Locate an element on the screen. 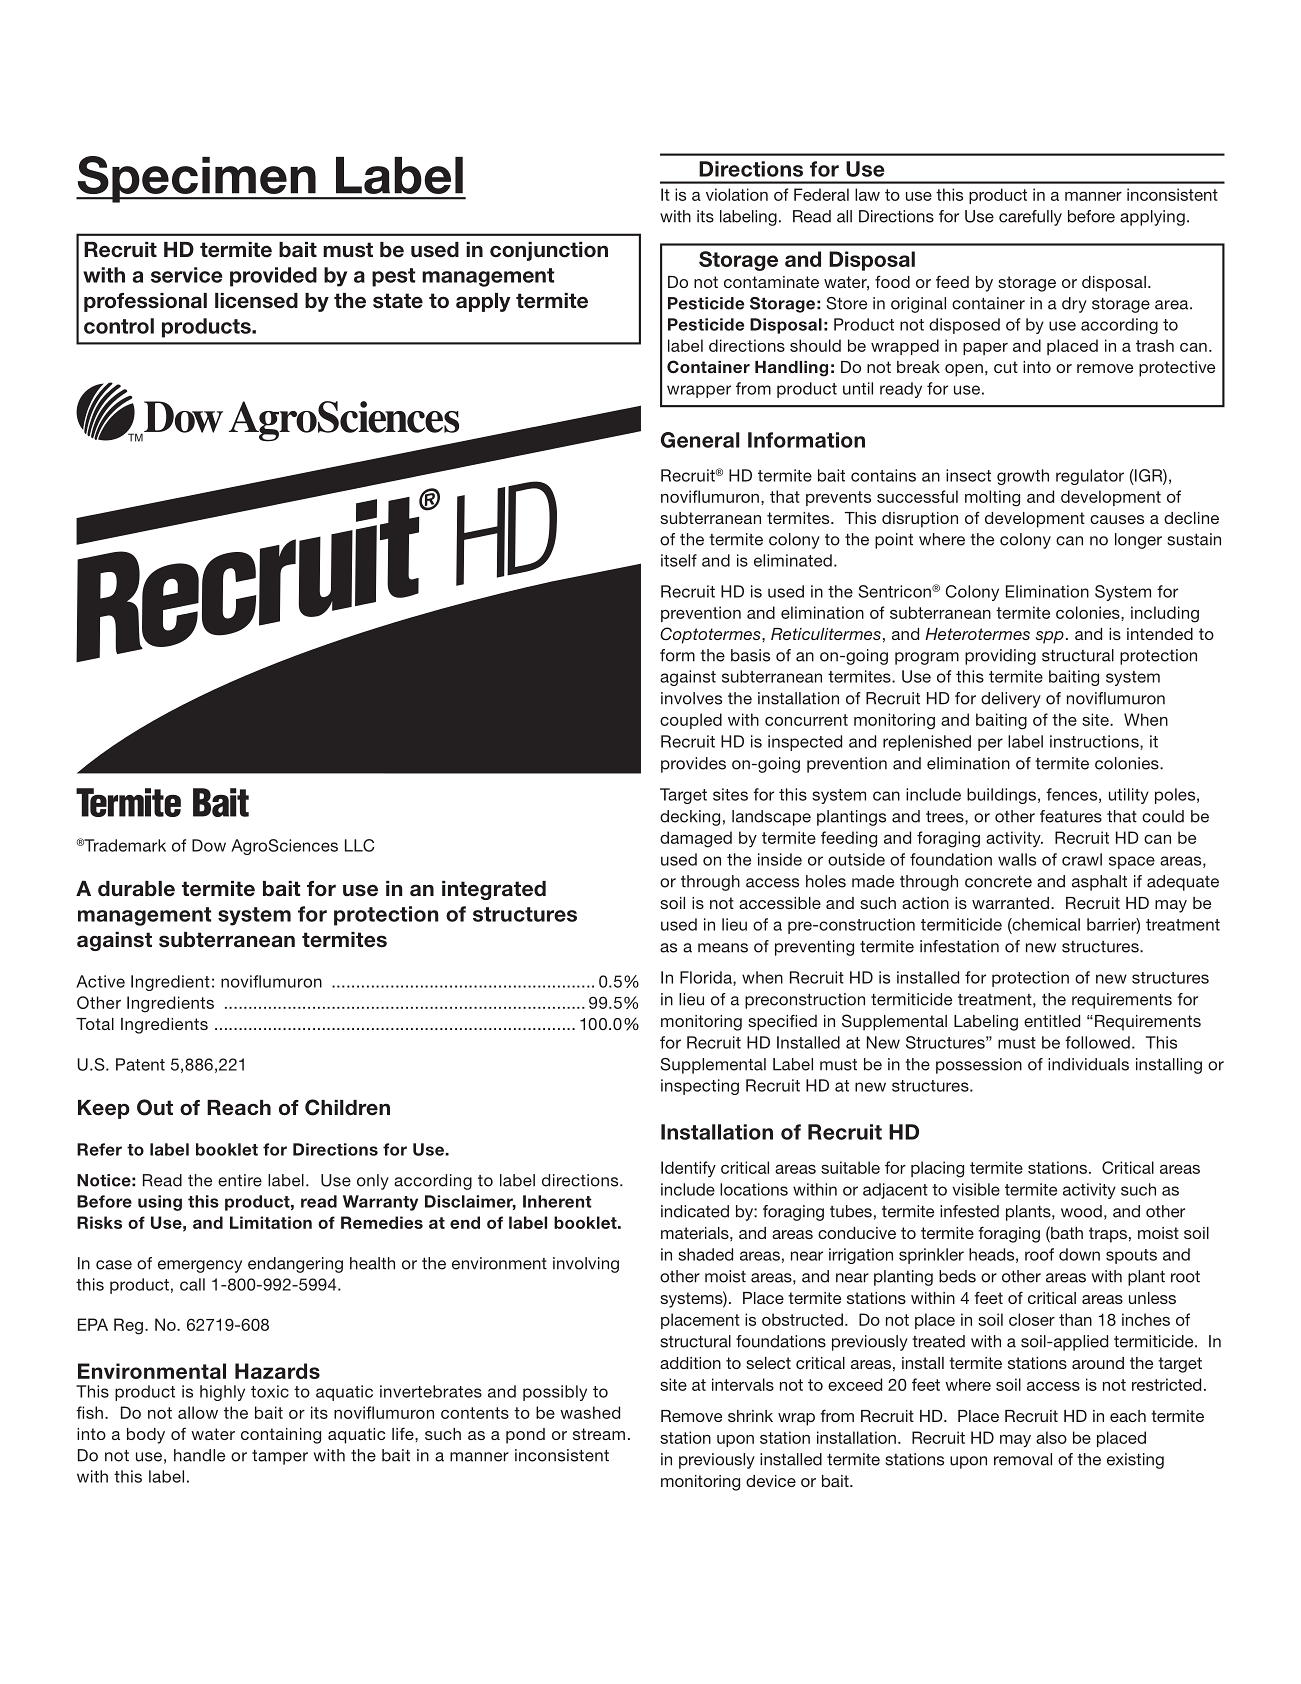  carefully is located at coordinates (1030, 218).
